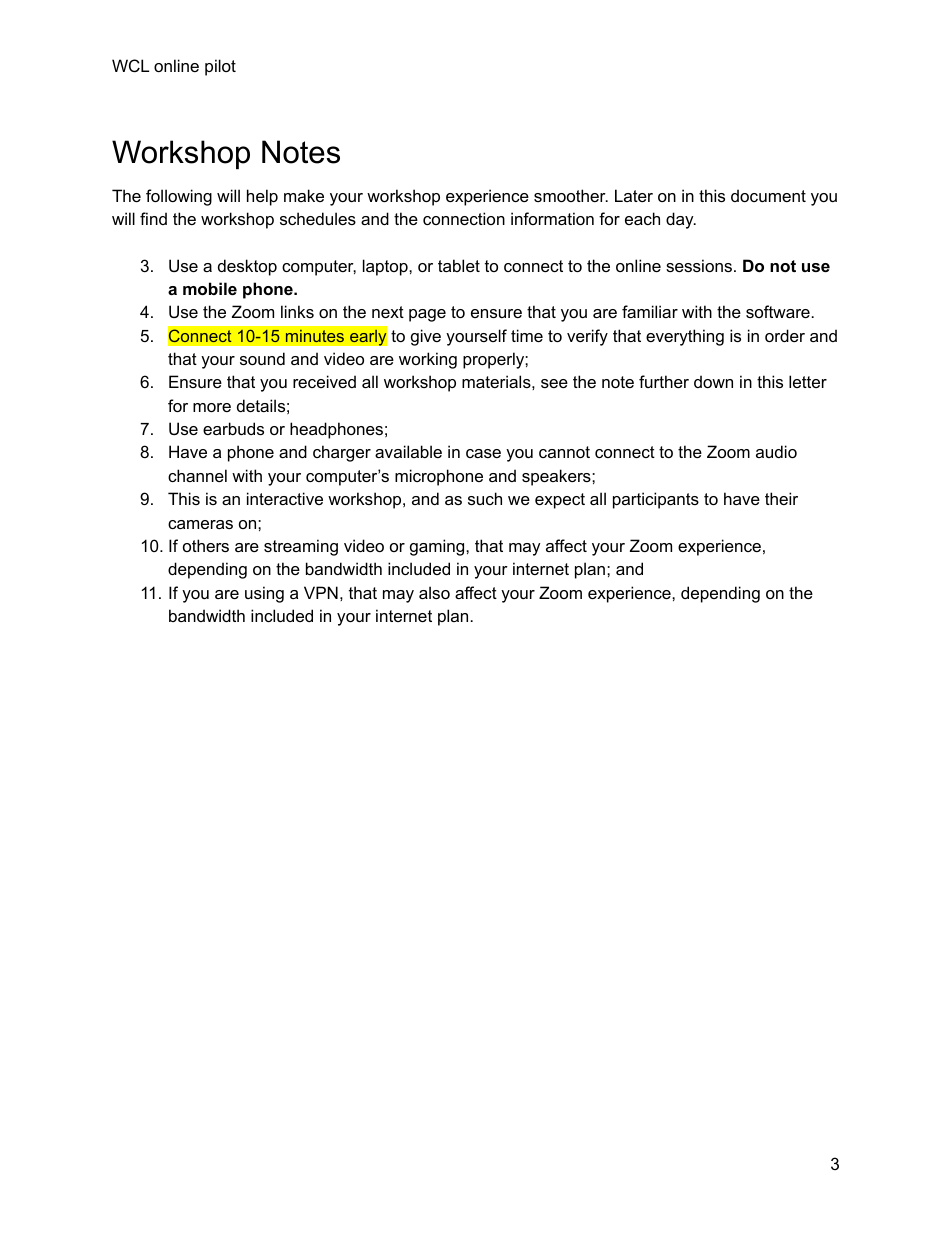 The height and width of the screenshot is (1233, 952). What do you see at coordinates (699, 265) in the screenshot?
I see `sessions` at bounding box center [699, 265].
